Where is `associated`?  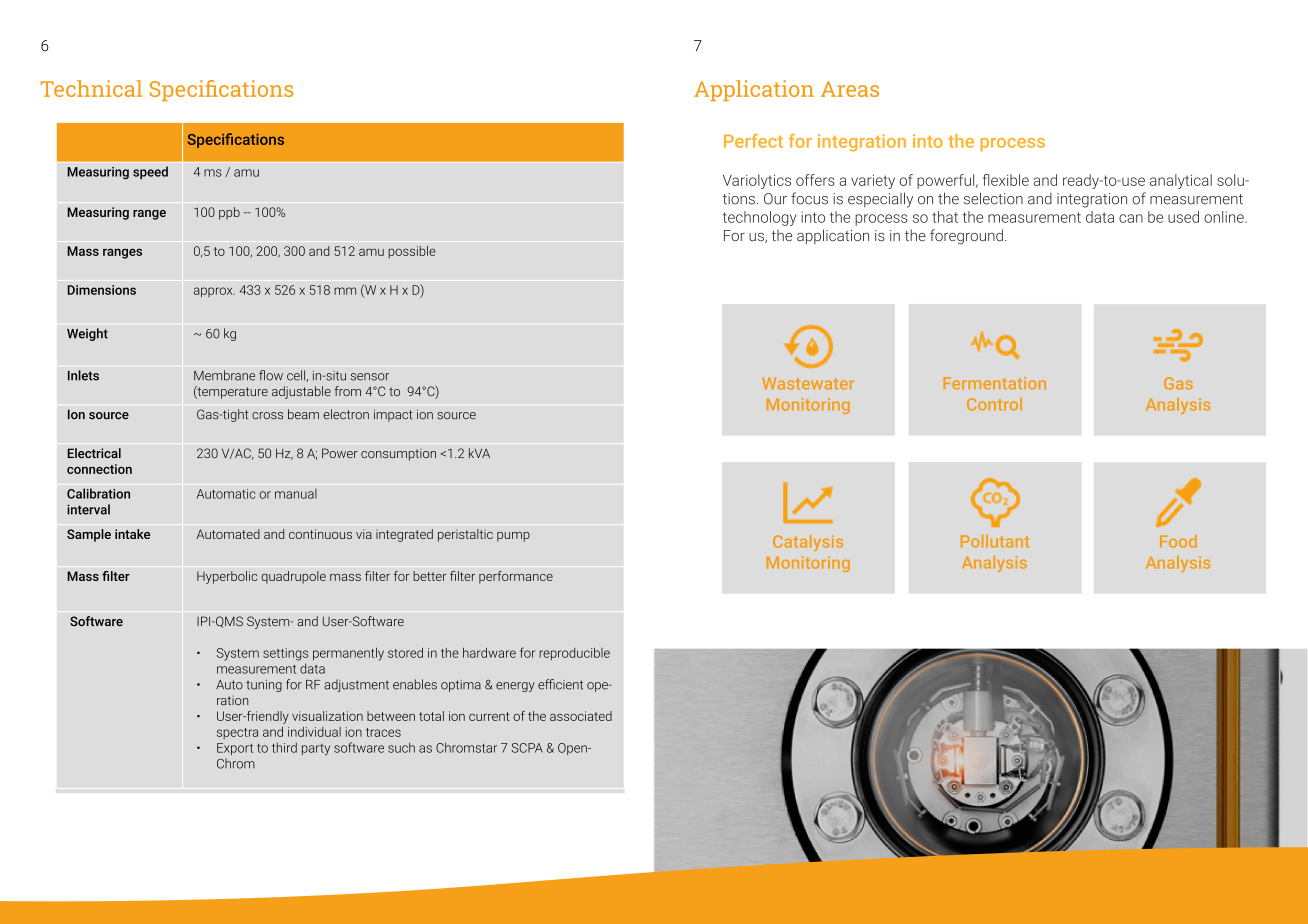 associated is located at coordinates (581, 716).
